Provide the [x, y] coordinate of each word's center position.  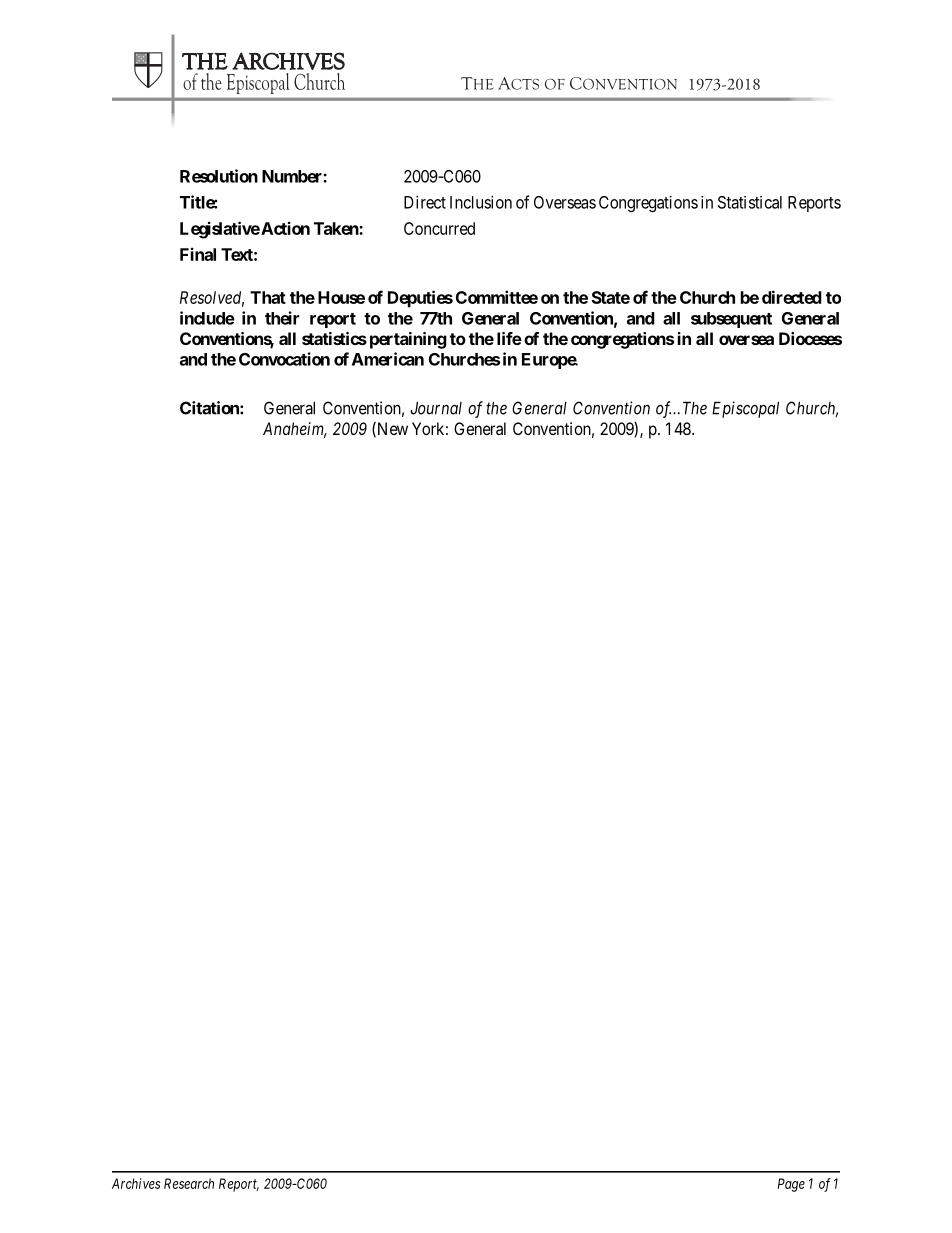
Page [791, 1185]
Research [189, 1183]
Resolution [219, 176]
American [388, 359]
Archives [136, 1183]
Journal [436, 408]
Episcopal [745, 409]
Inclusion [481, 202]
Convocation [284, 359]
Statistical [750, 202]
